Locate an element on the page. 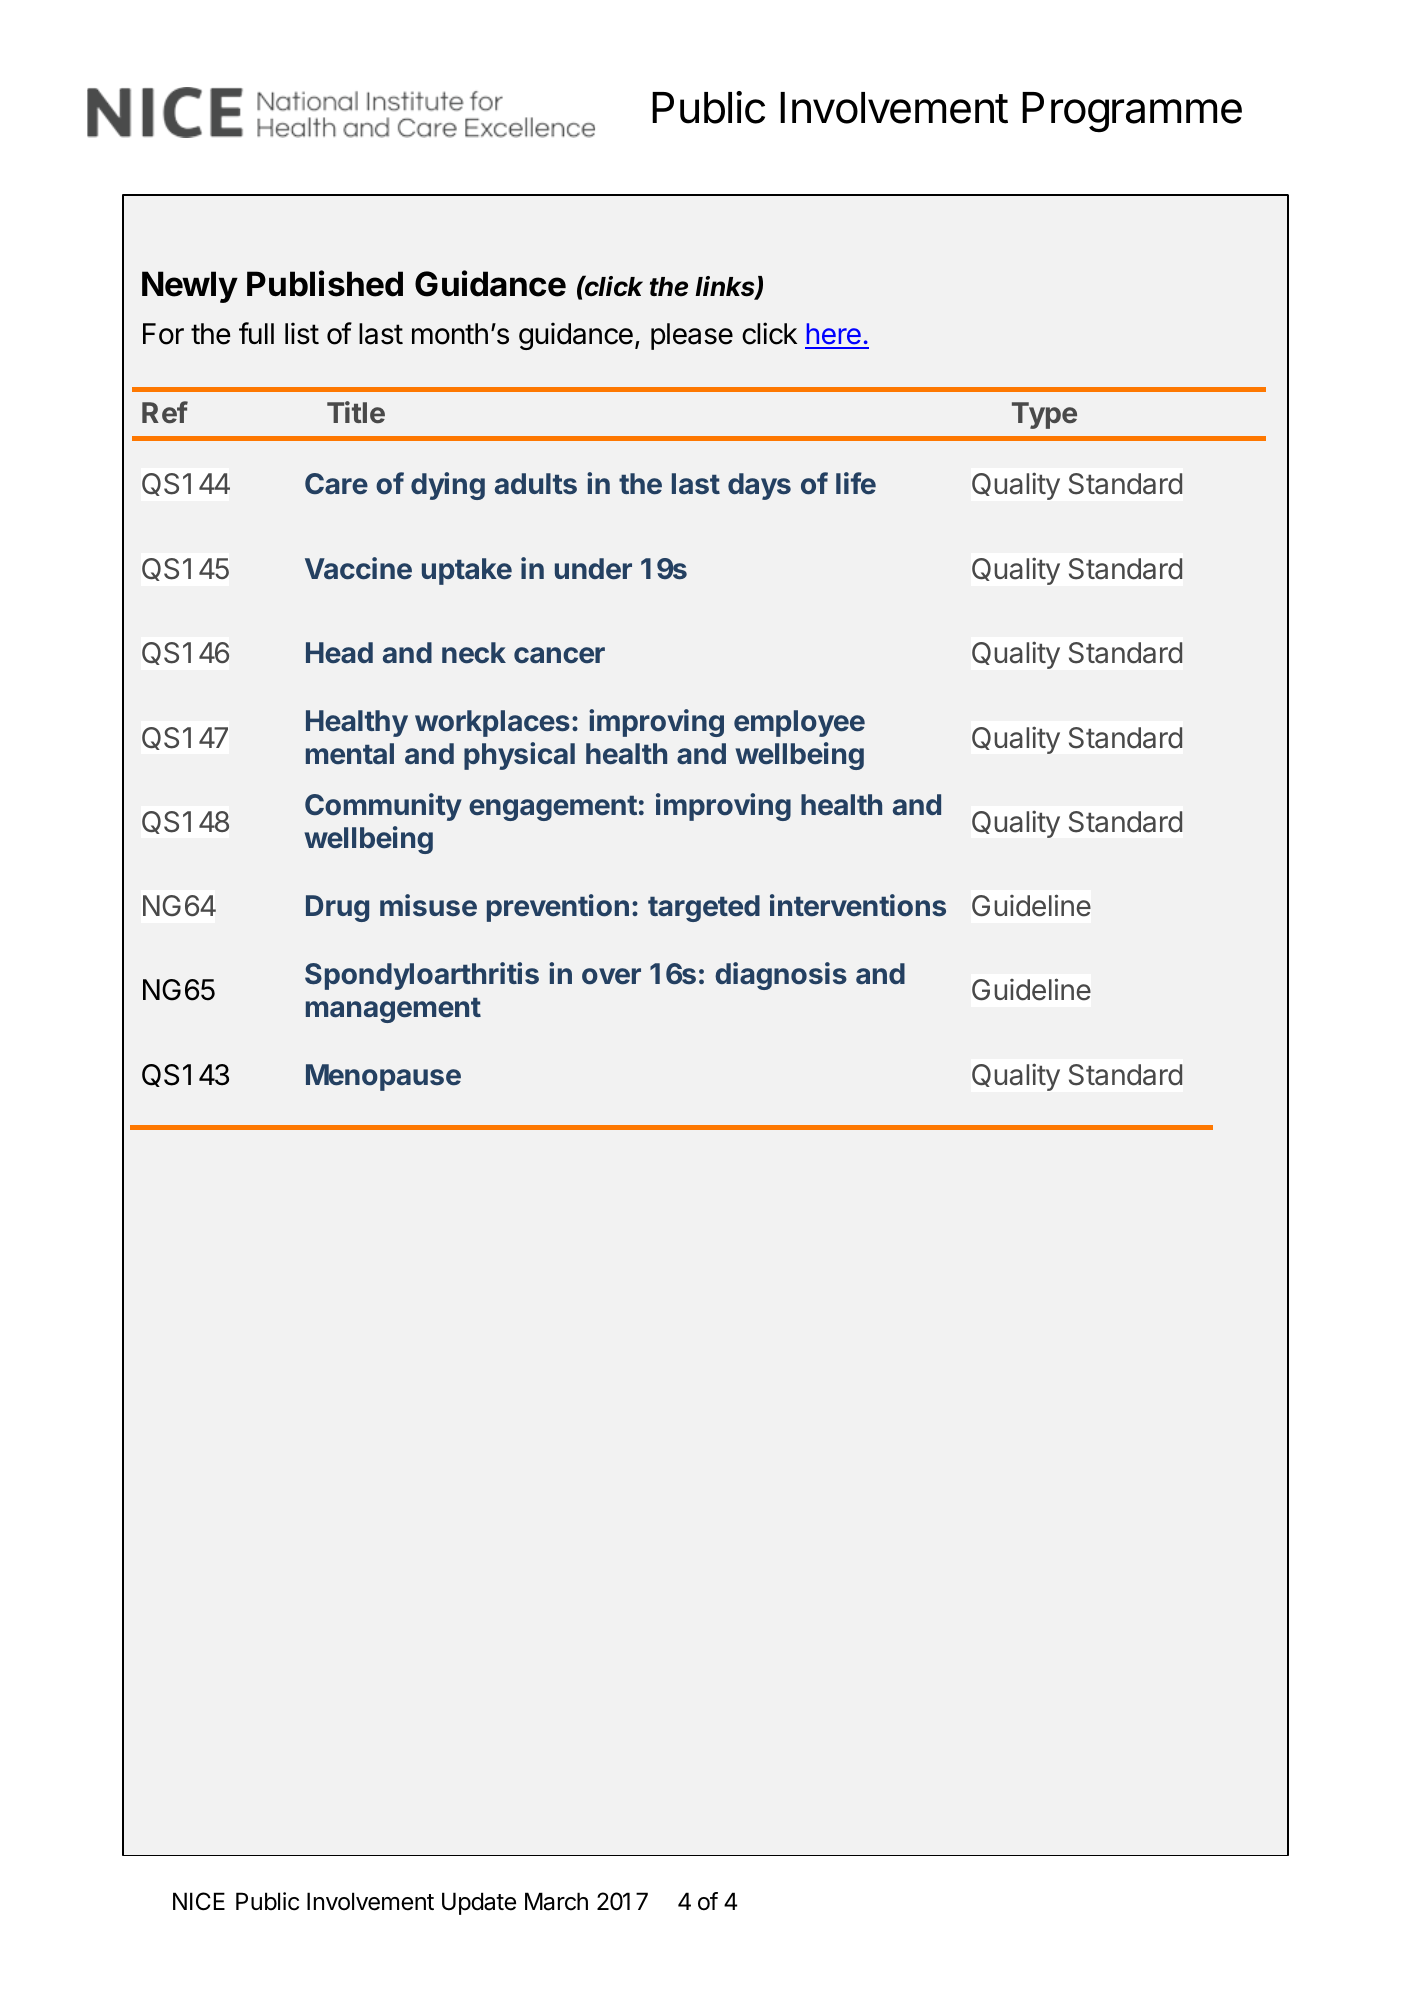 This image has width=1414, height=2000. management is located at coordinates (393, 1010).
